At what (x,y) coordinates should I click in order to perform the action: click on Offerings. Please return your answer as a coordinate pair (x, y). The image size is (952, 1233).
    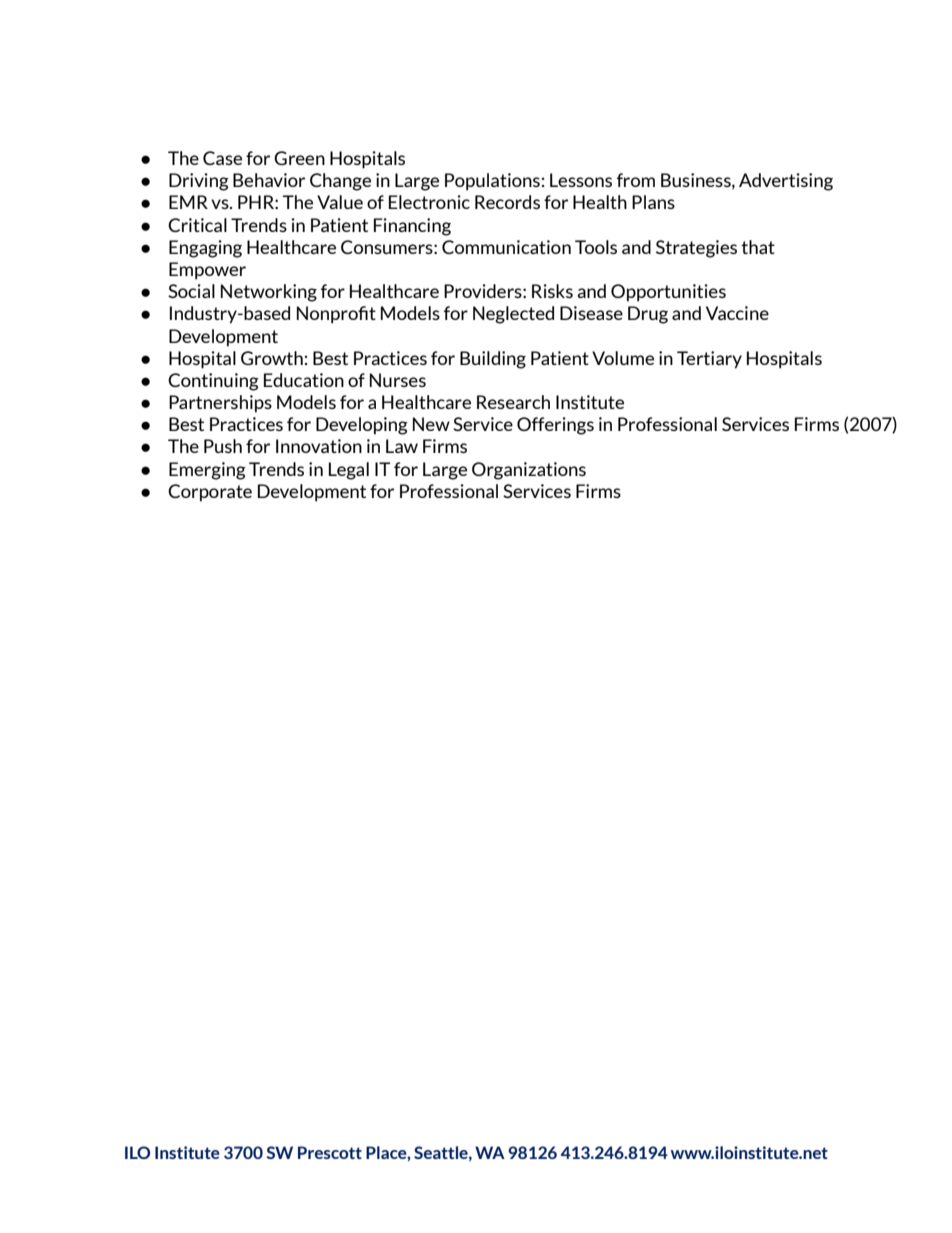
    Looking at the image, I should click on (555, 426).
